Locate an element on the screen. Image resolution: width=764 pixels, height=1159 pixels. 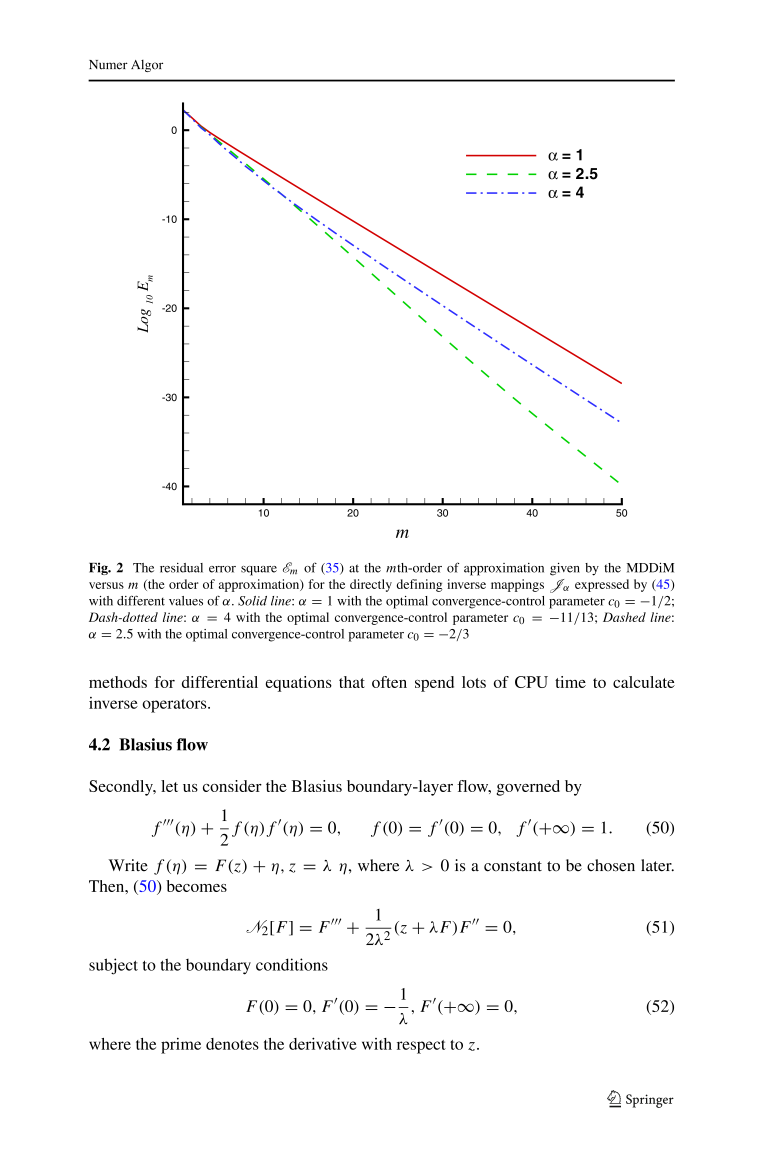
governed is located at coordinates (528, 788).
